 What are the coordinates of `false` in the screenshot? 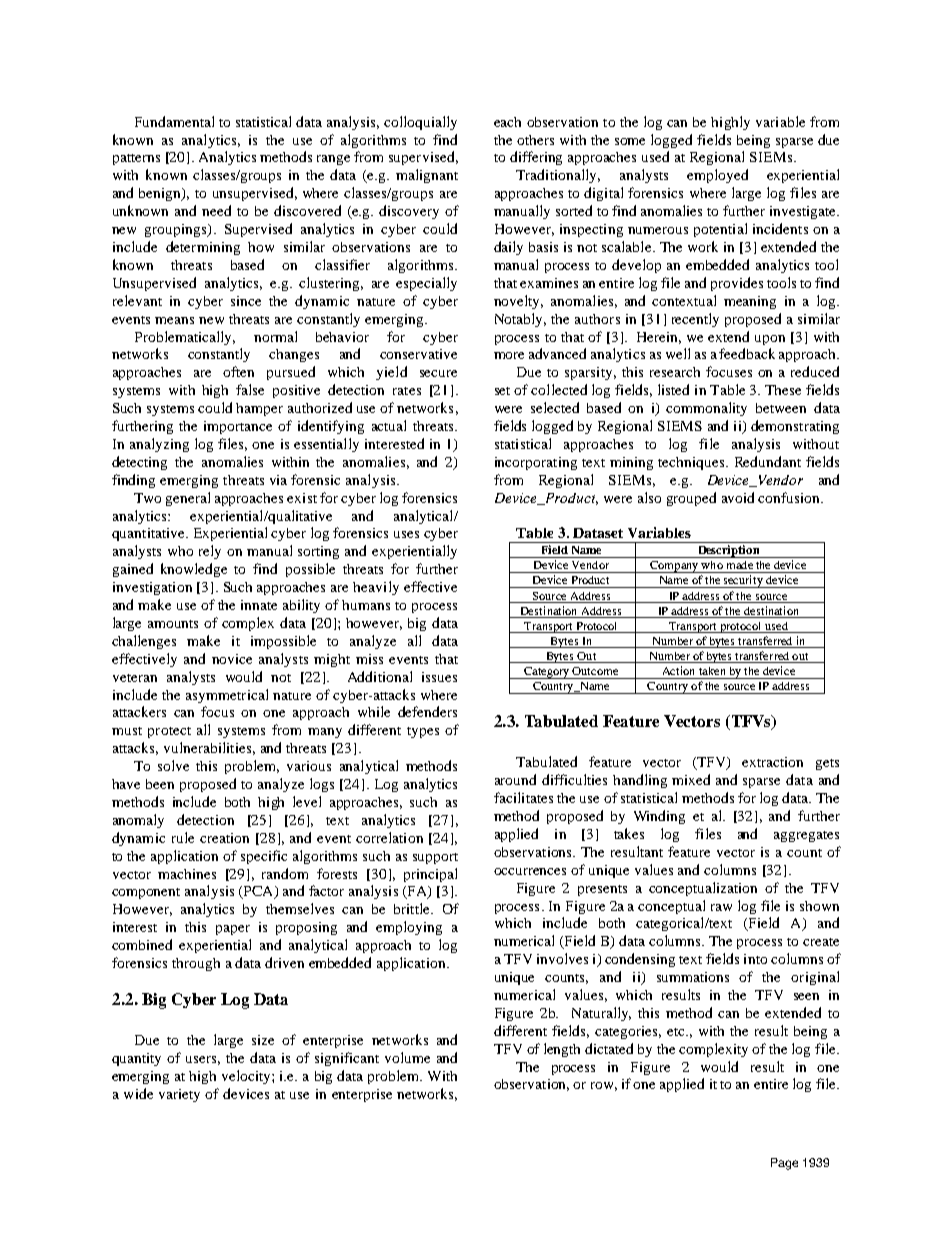 It's located at (250, 389).
